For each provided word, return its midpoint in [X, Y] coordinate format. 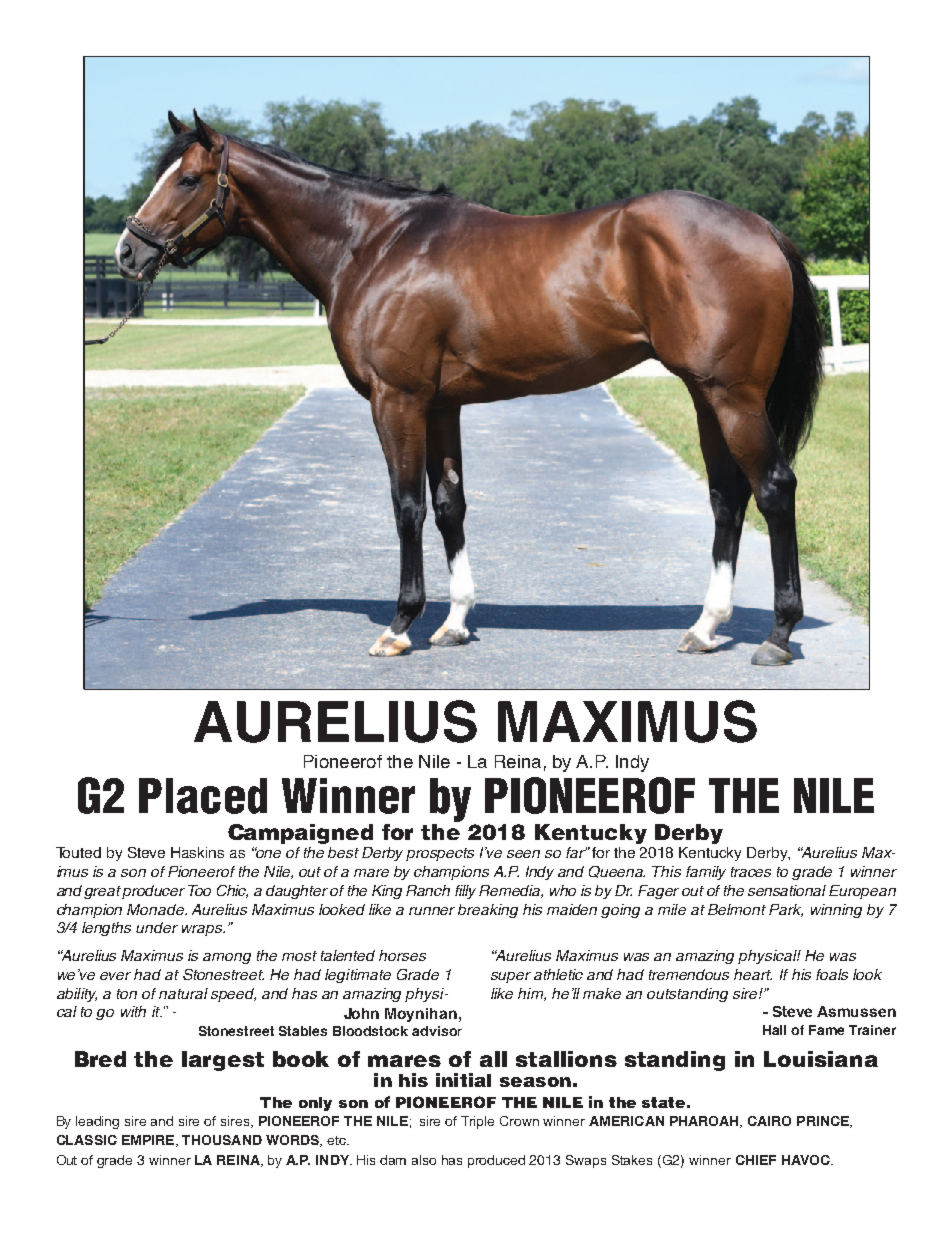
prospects [440, 854]
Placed [203, 796]
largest [223, 1061]
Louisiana [821, 1059]
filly [467, 892]
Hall [774, 1030]
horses [402, 955]
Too [199, 890]
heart [753, 974]
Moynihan [421, 1015]
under [157, 927]
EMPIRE [149, 1141]
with [133, 1011]
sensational [787, 890]
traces [751, 872]
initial [463, 1080]
